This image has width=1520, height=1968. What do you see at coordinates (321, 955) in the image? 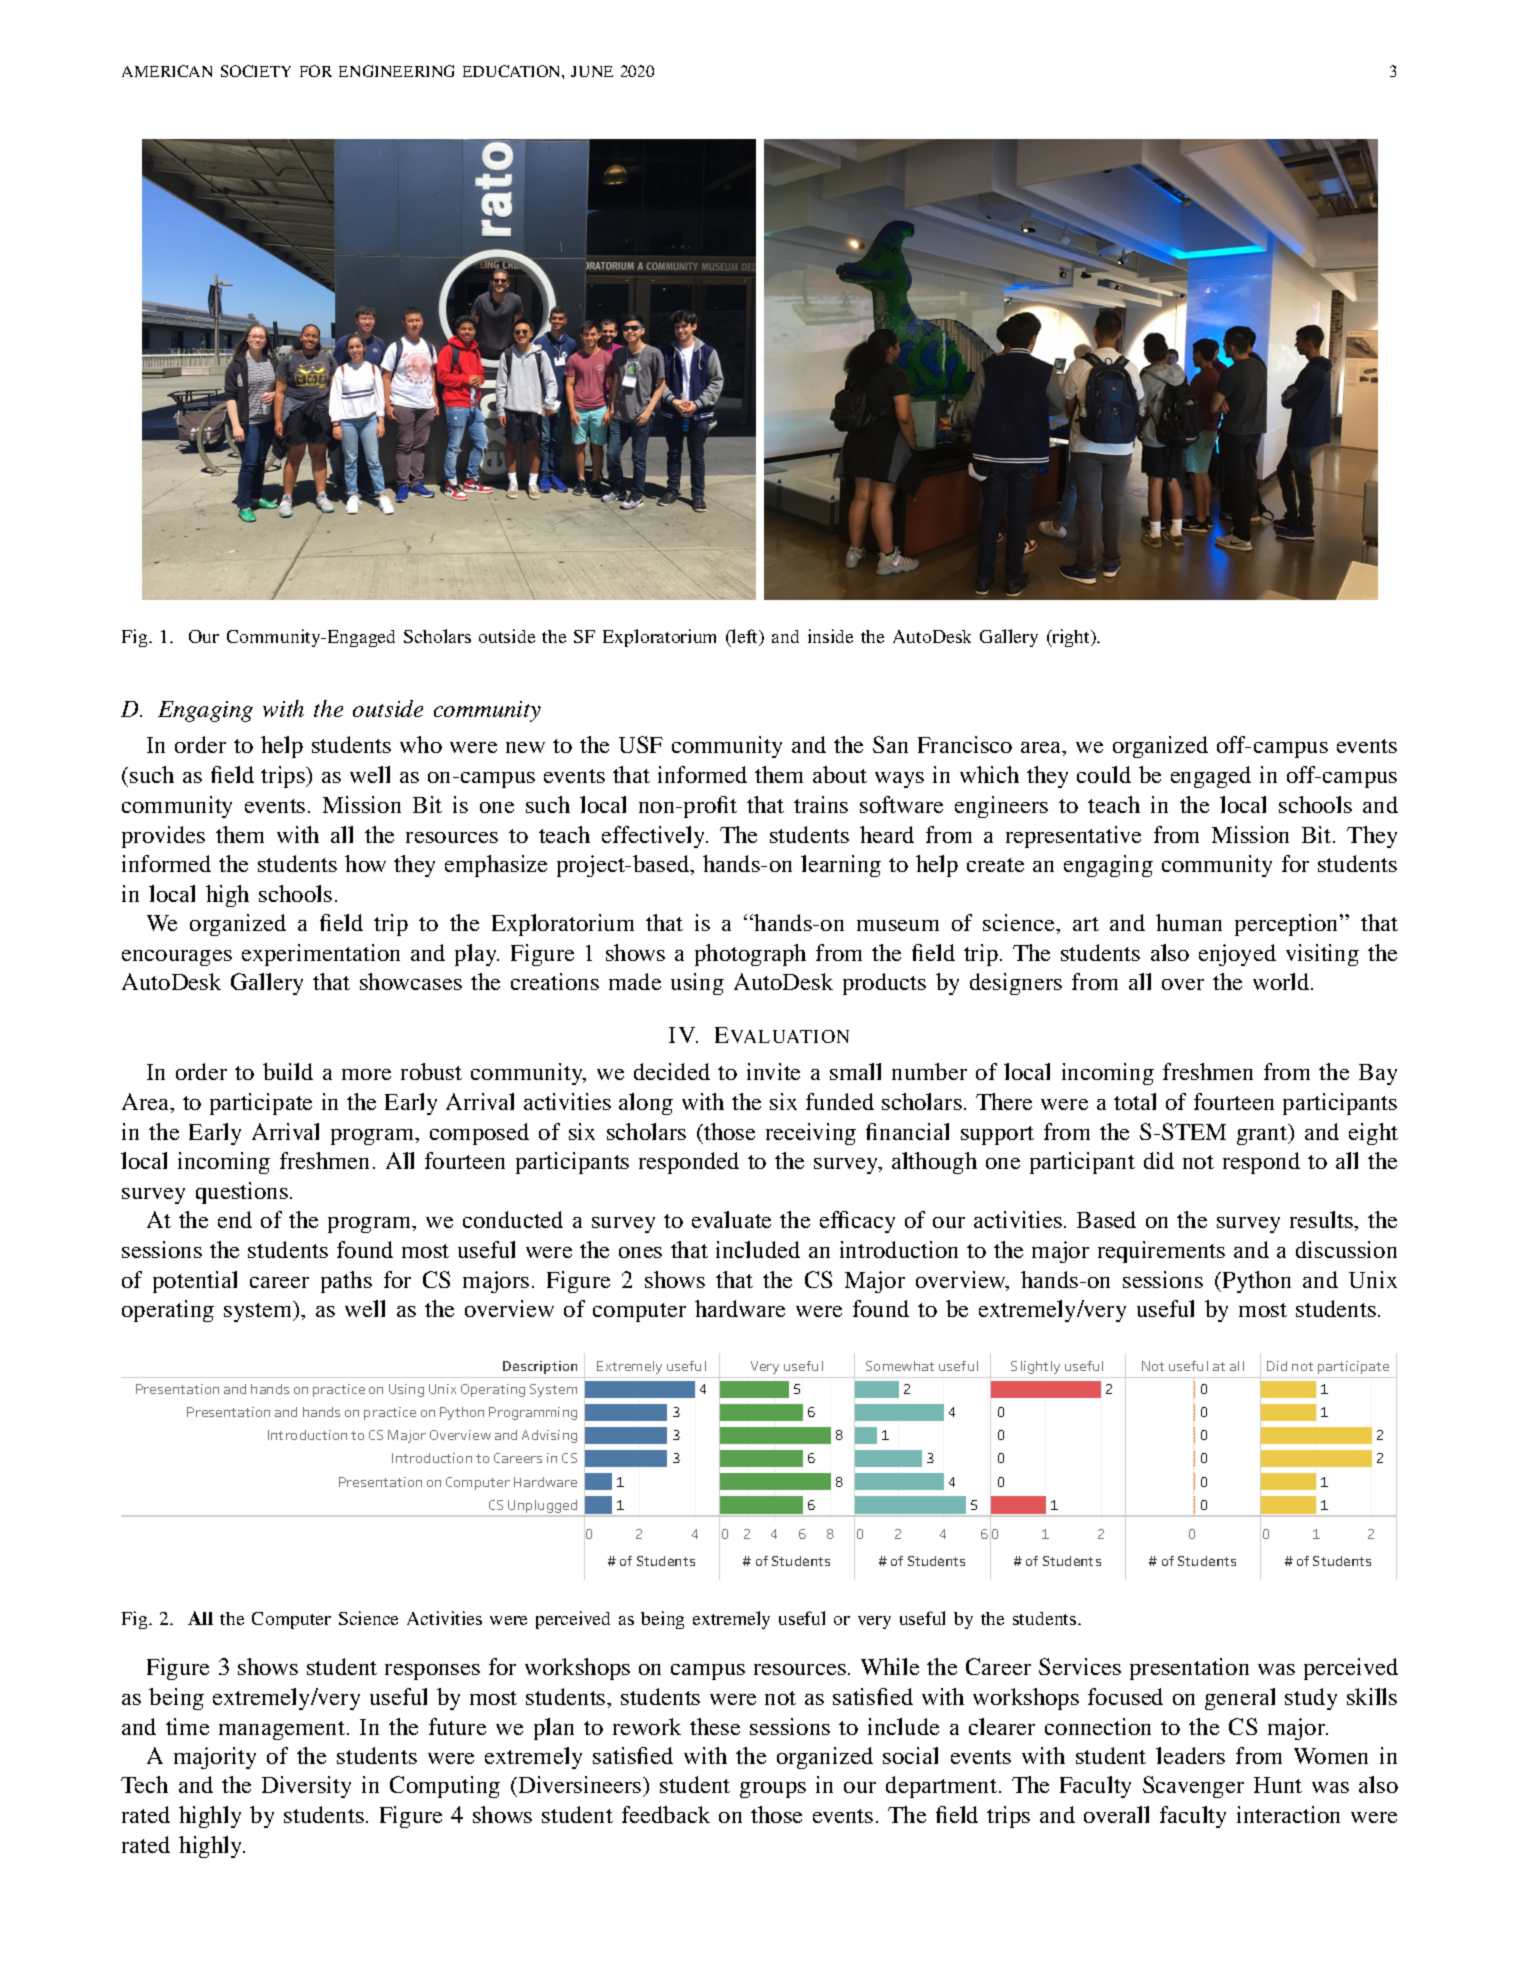
I see `experimentation` at bounding box center [321, 955].
